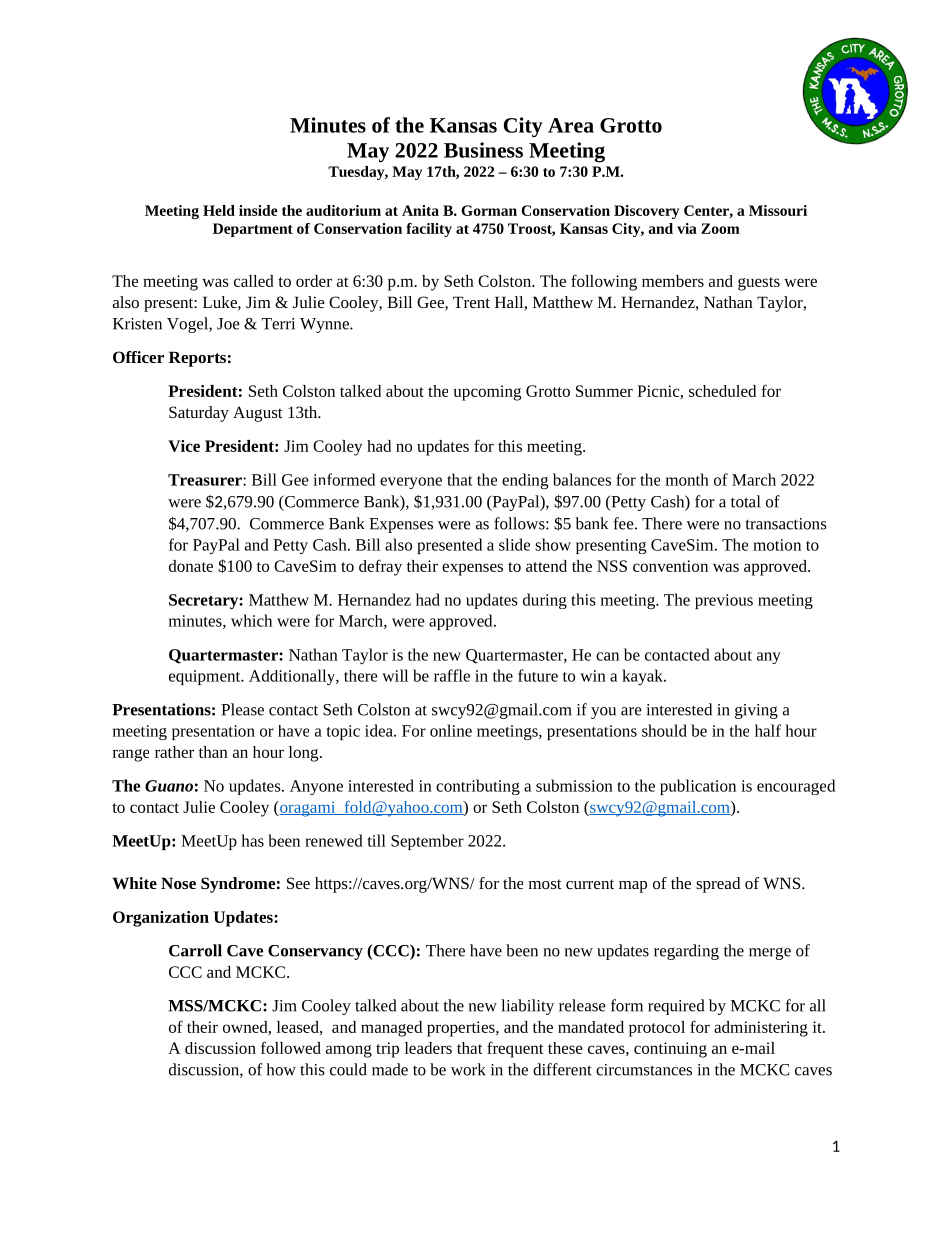 This image has height=1233, width=952. I want to click on Missouri, so click(778, 210).
